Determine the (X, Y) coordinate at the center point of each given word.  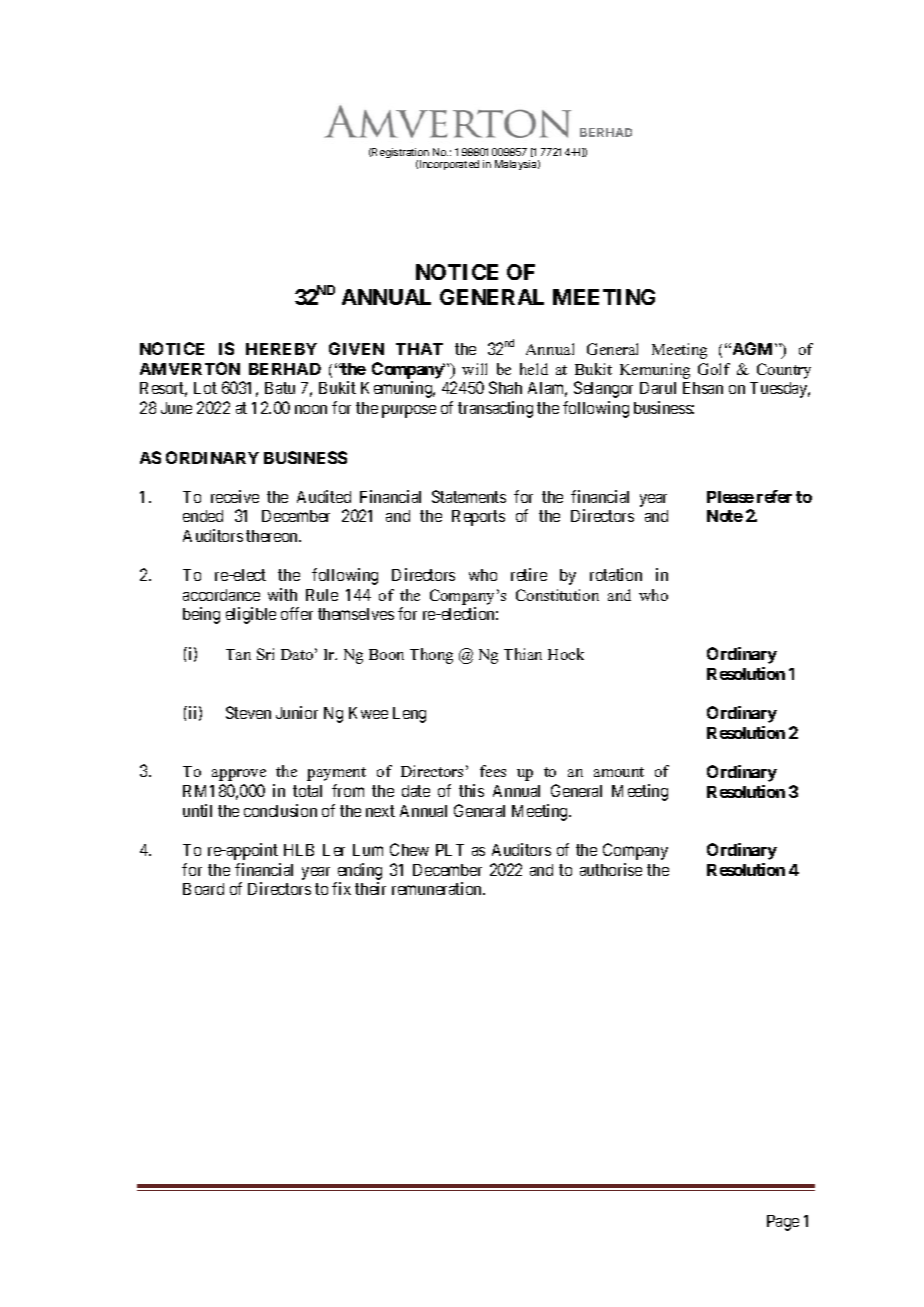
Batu (280, 388)
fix (341, 888)
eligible (251, 615)
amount (619, 772)
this (471, 790)
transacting (495, 409)
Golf (714, 369)
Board (203, 889)
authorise (611, 869)
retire (529, 574)
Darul (658, 388)
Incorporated (449, 165)
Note (725, 516)
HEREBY (281, 349)
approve (239, 775)
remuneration (438, 888)
